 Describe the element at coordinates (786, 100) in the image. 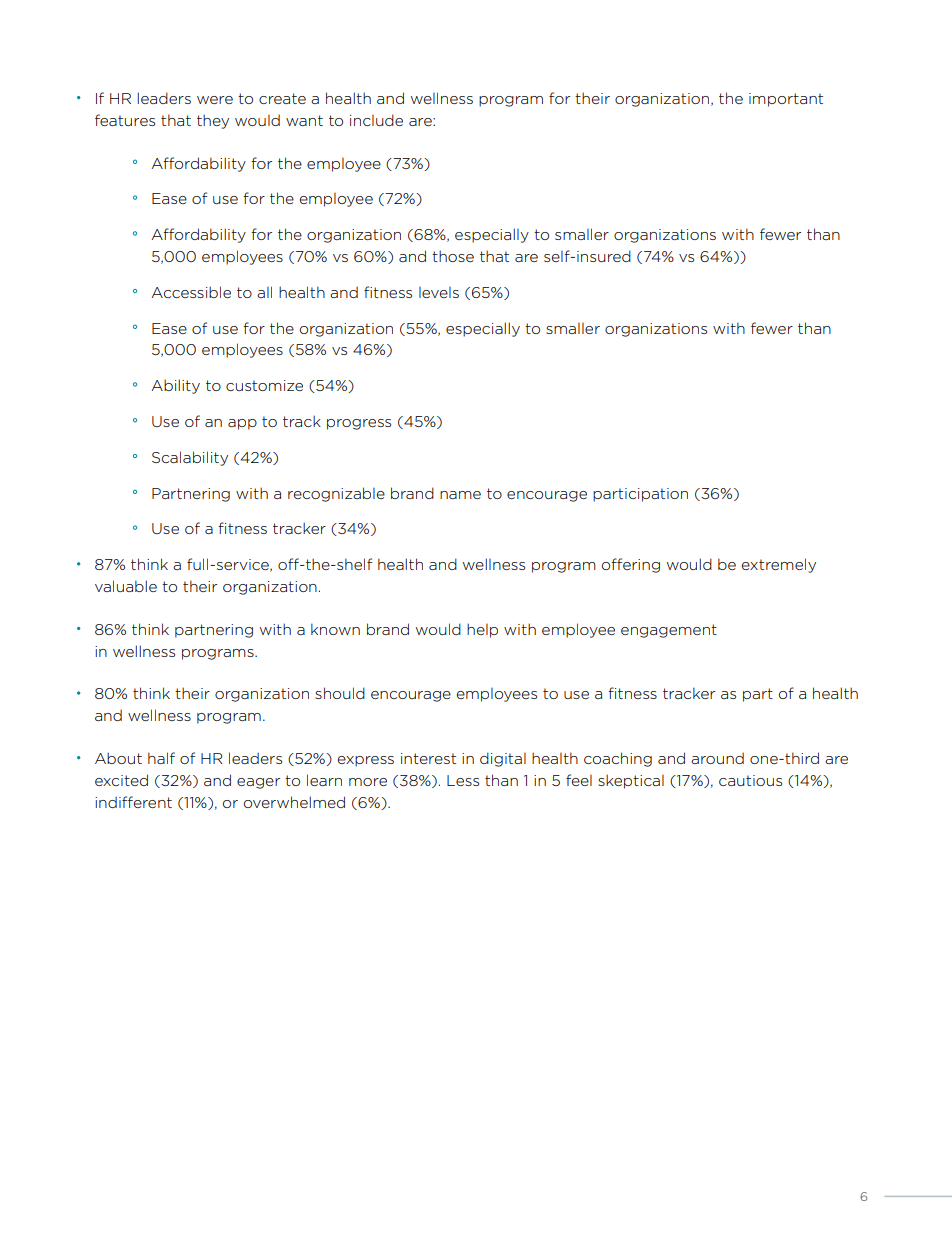

I see `important` at that location.
